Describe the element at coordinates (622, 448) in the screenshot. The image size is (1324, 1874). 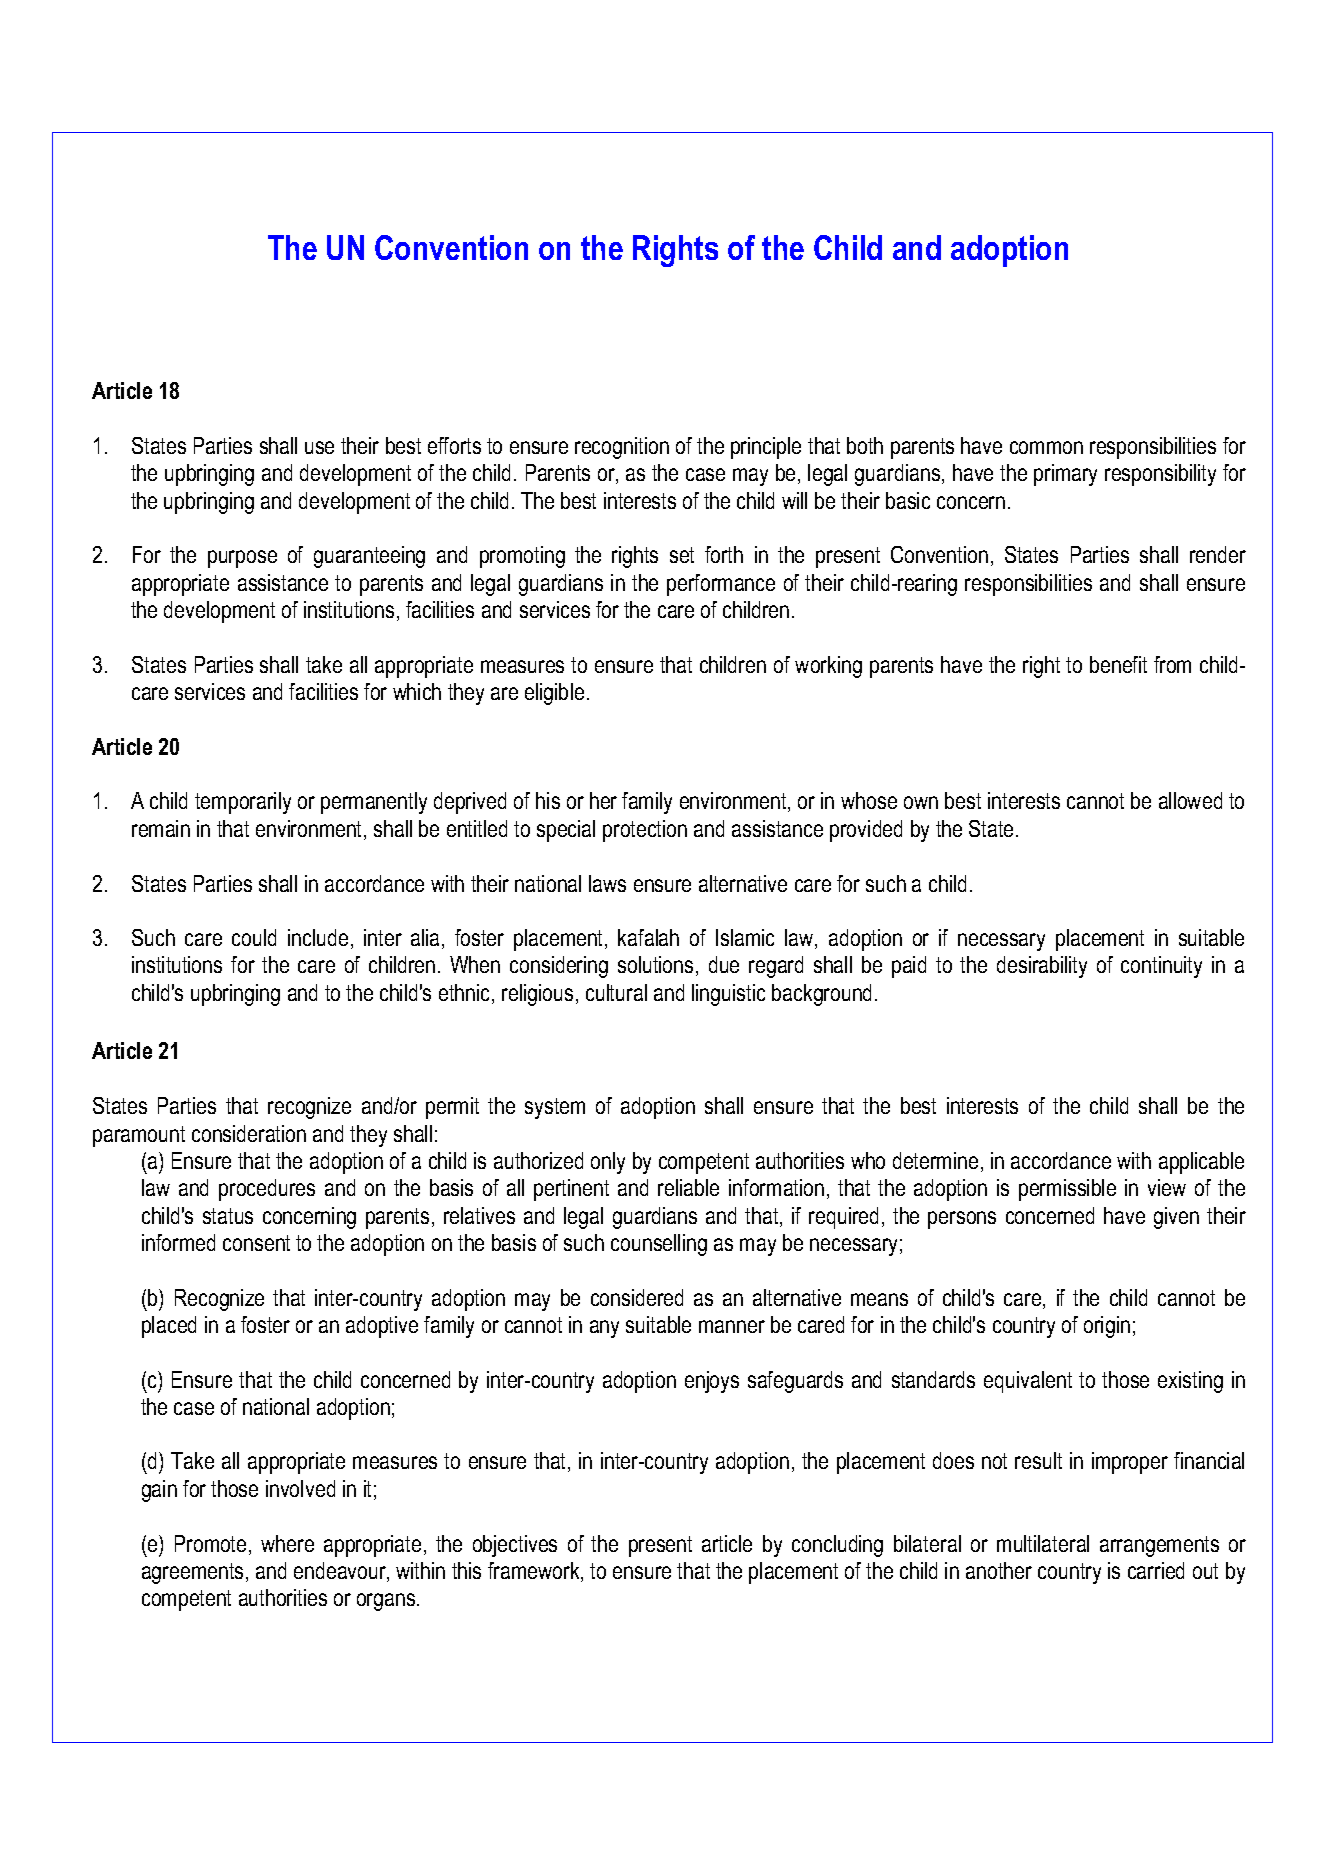
I see `recognition` at that location.
